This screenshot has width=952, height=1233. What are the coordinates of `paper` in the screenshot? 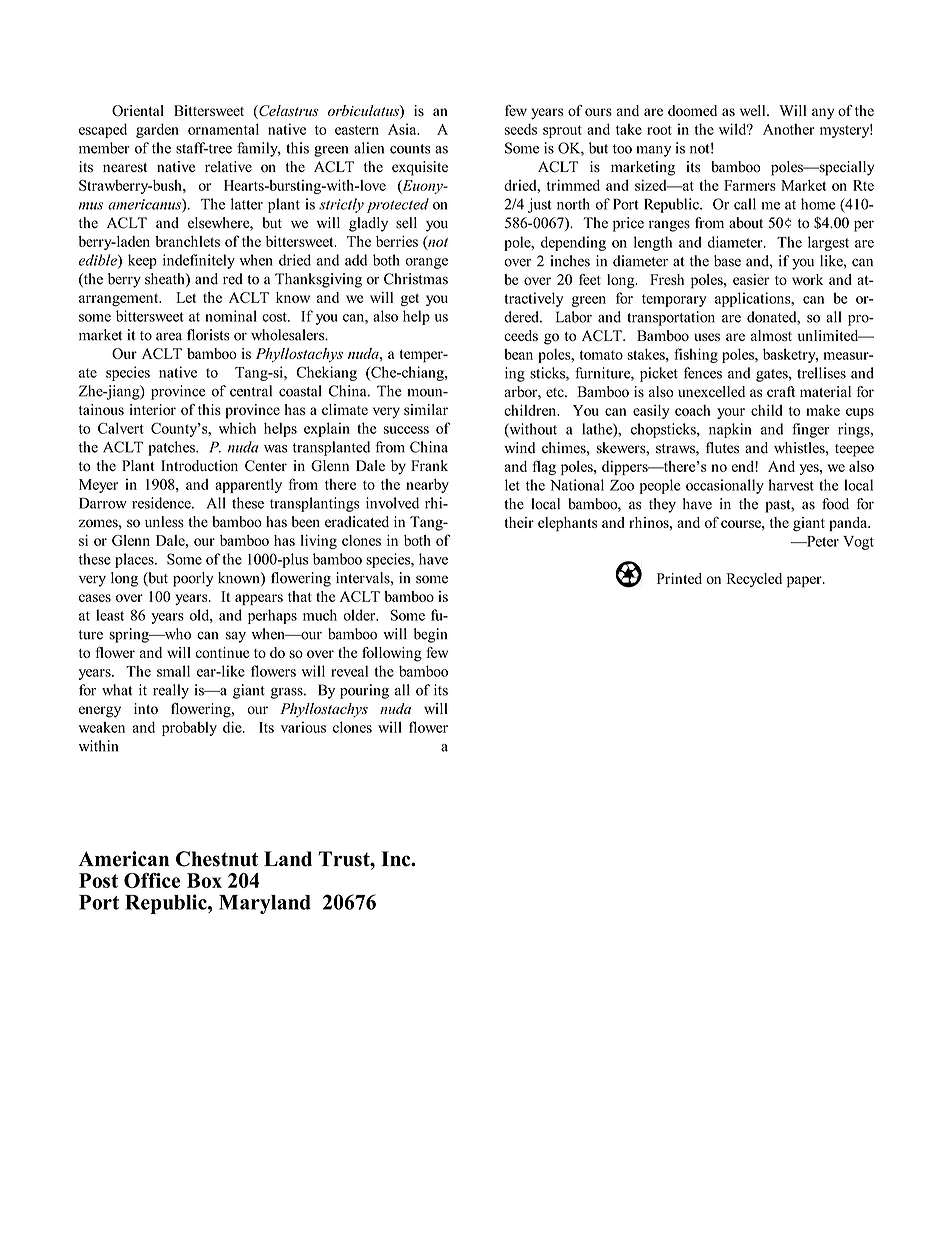 It's located at (805, 582).
